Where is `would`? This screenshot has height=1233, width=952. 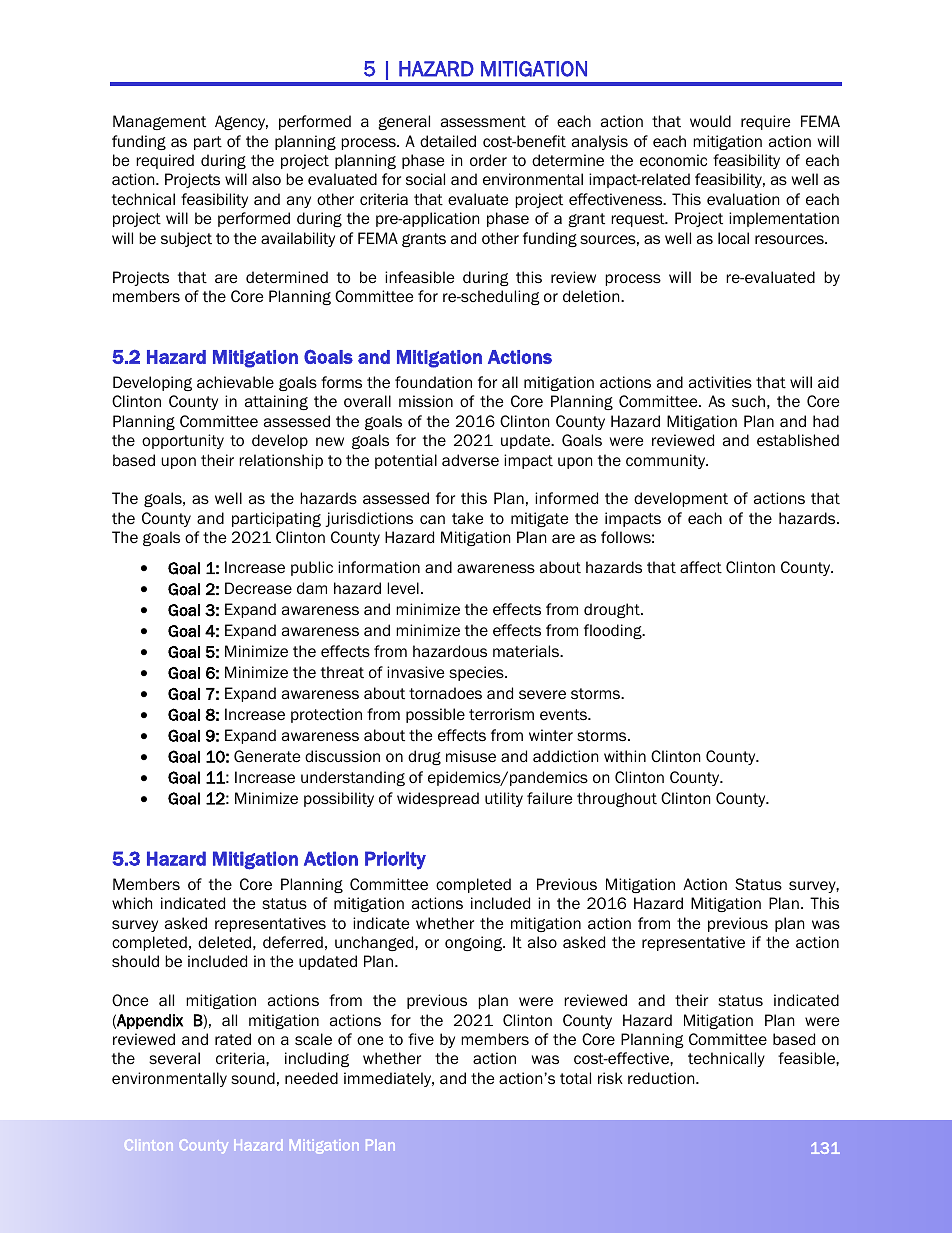 would is located at coordinates (710, 121).
